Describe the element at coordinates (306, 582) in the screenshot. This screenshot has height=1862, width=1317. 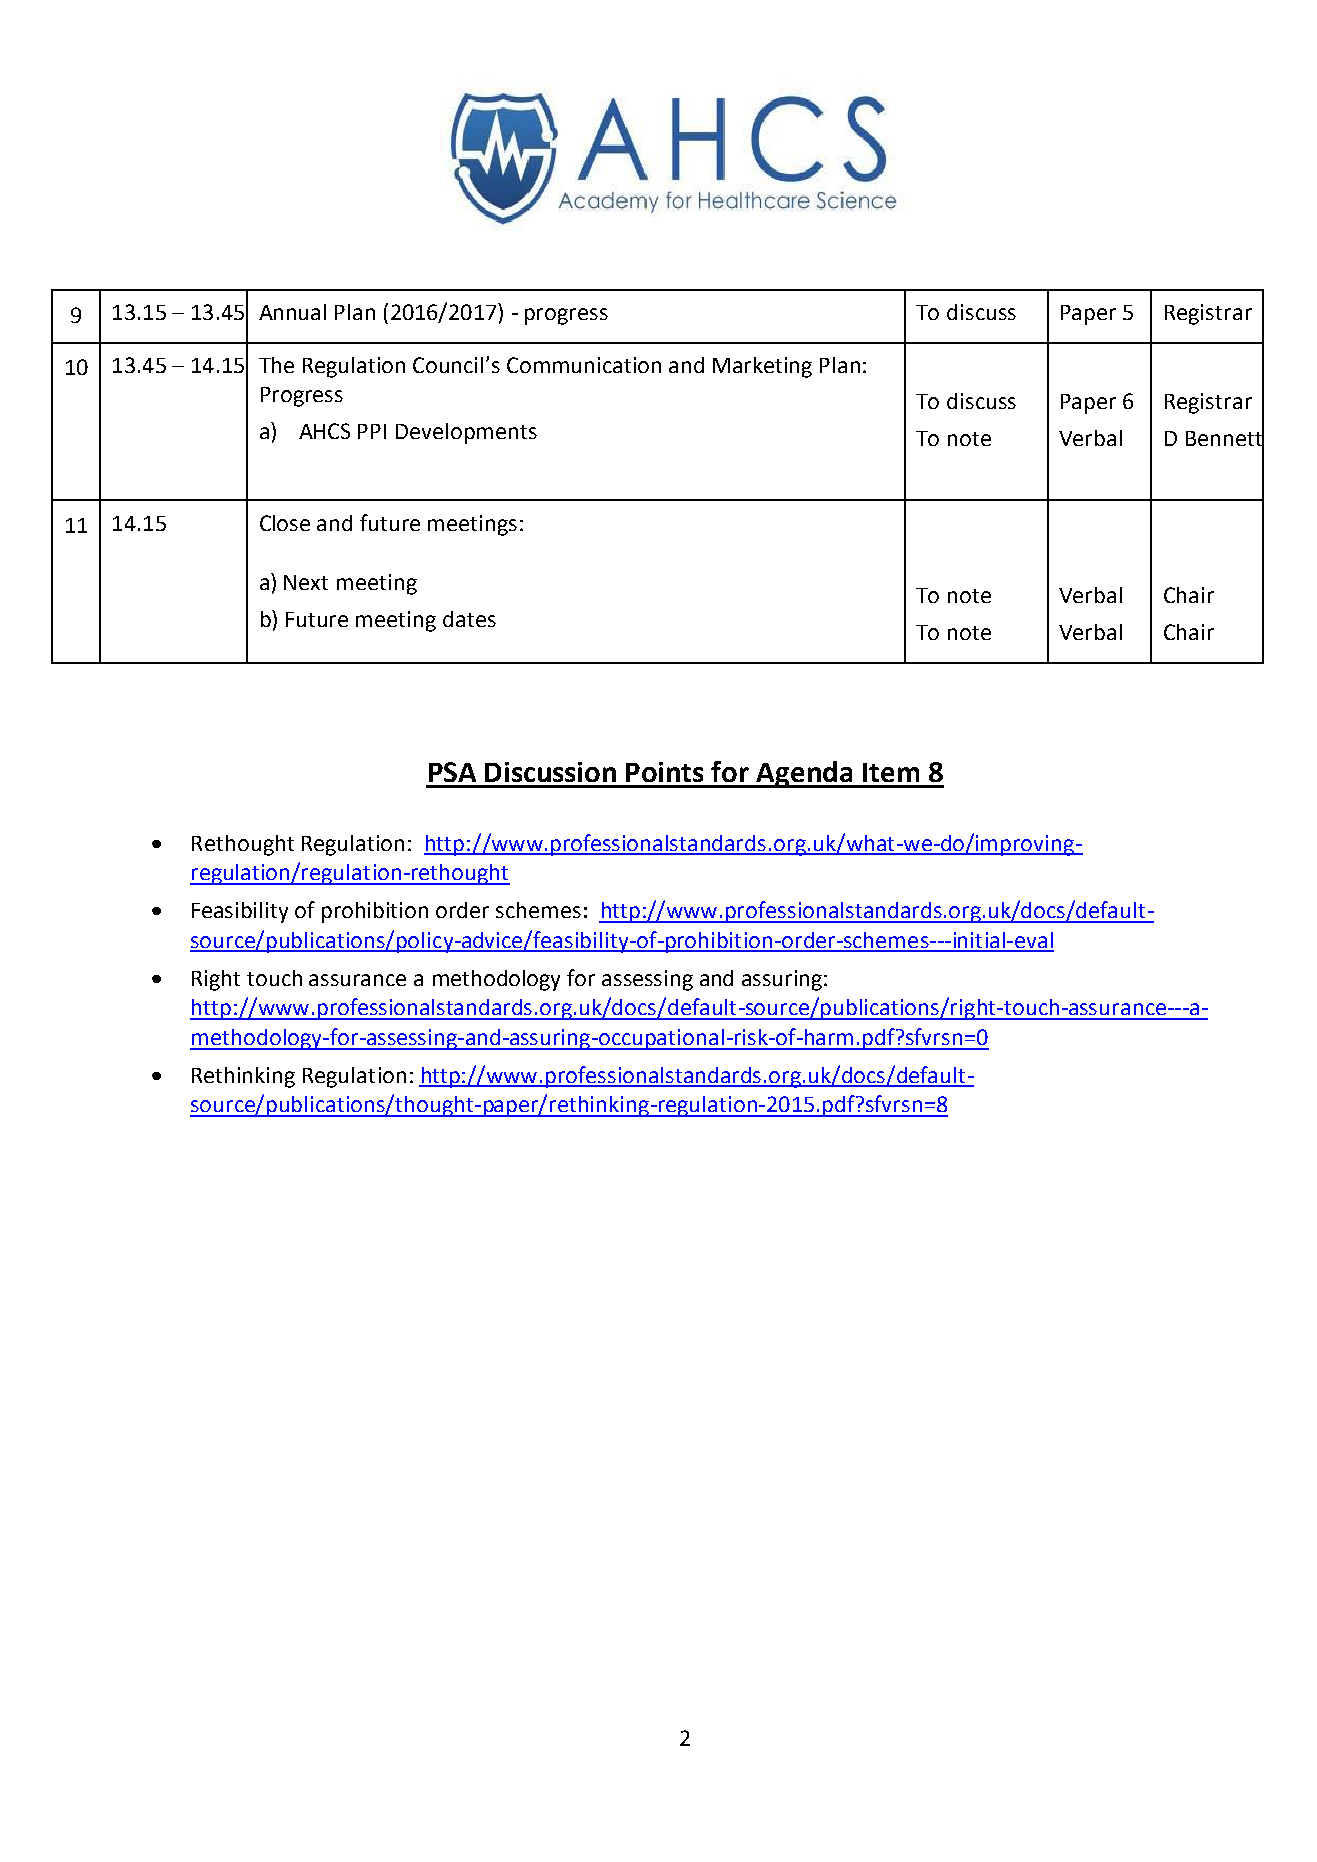
I see `Next` at that location.
